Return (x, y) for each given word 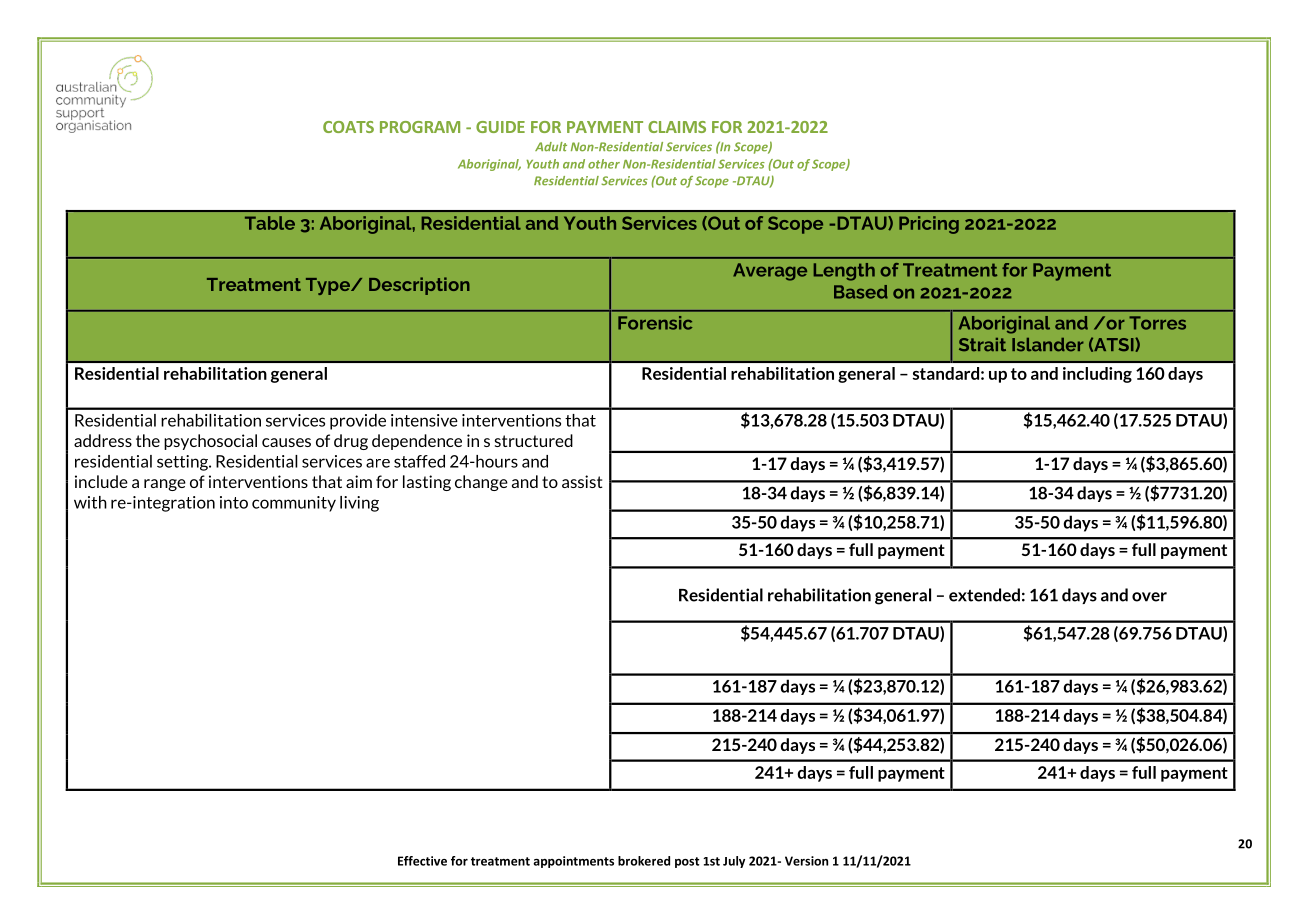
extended (984, 595)
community (294, 504)
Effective (422, 861)
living (359, 504)
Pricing (929, 225)
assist (582, 481)
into (234, 502)
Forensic (655, 323)
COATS (348, 127)
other (604, 164)
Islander (1048, 345)
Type (329, 286)
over (1149, 597)
